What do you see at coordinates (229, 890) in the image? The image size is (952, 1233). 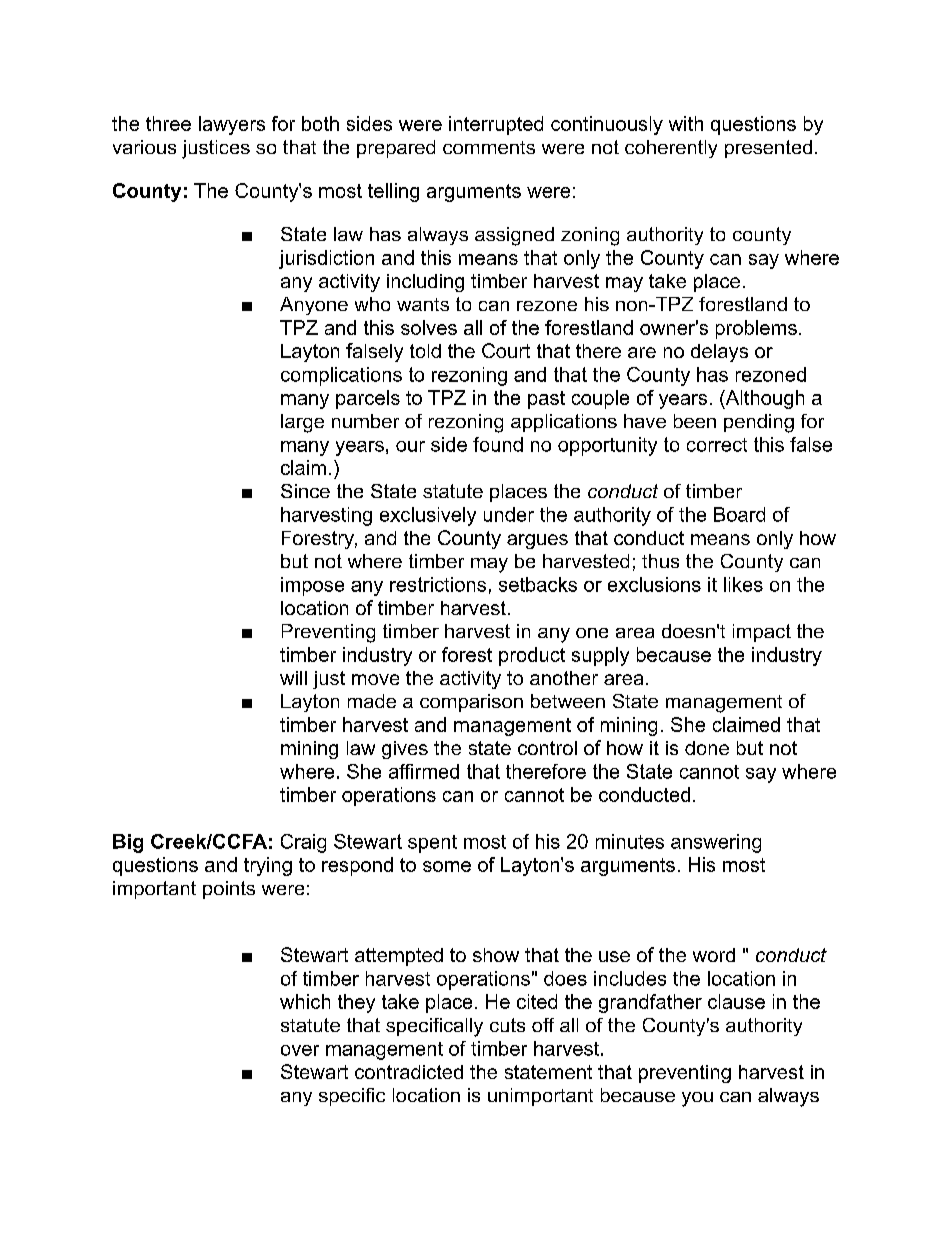 I see `points` at bounding box center [229, 890].
